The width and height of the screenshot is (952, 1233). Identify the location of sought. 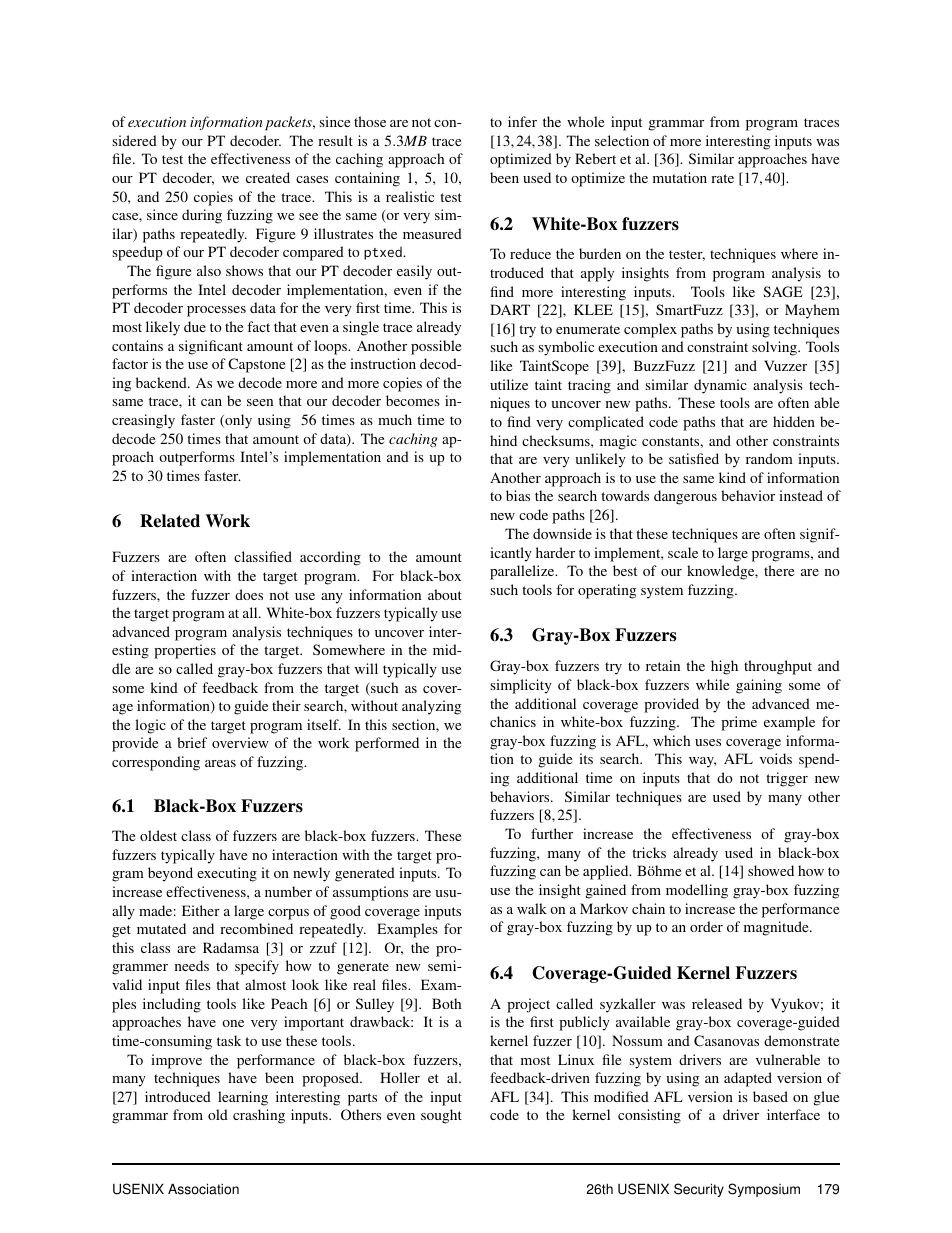
(441, 1116).
